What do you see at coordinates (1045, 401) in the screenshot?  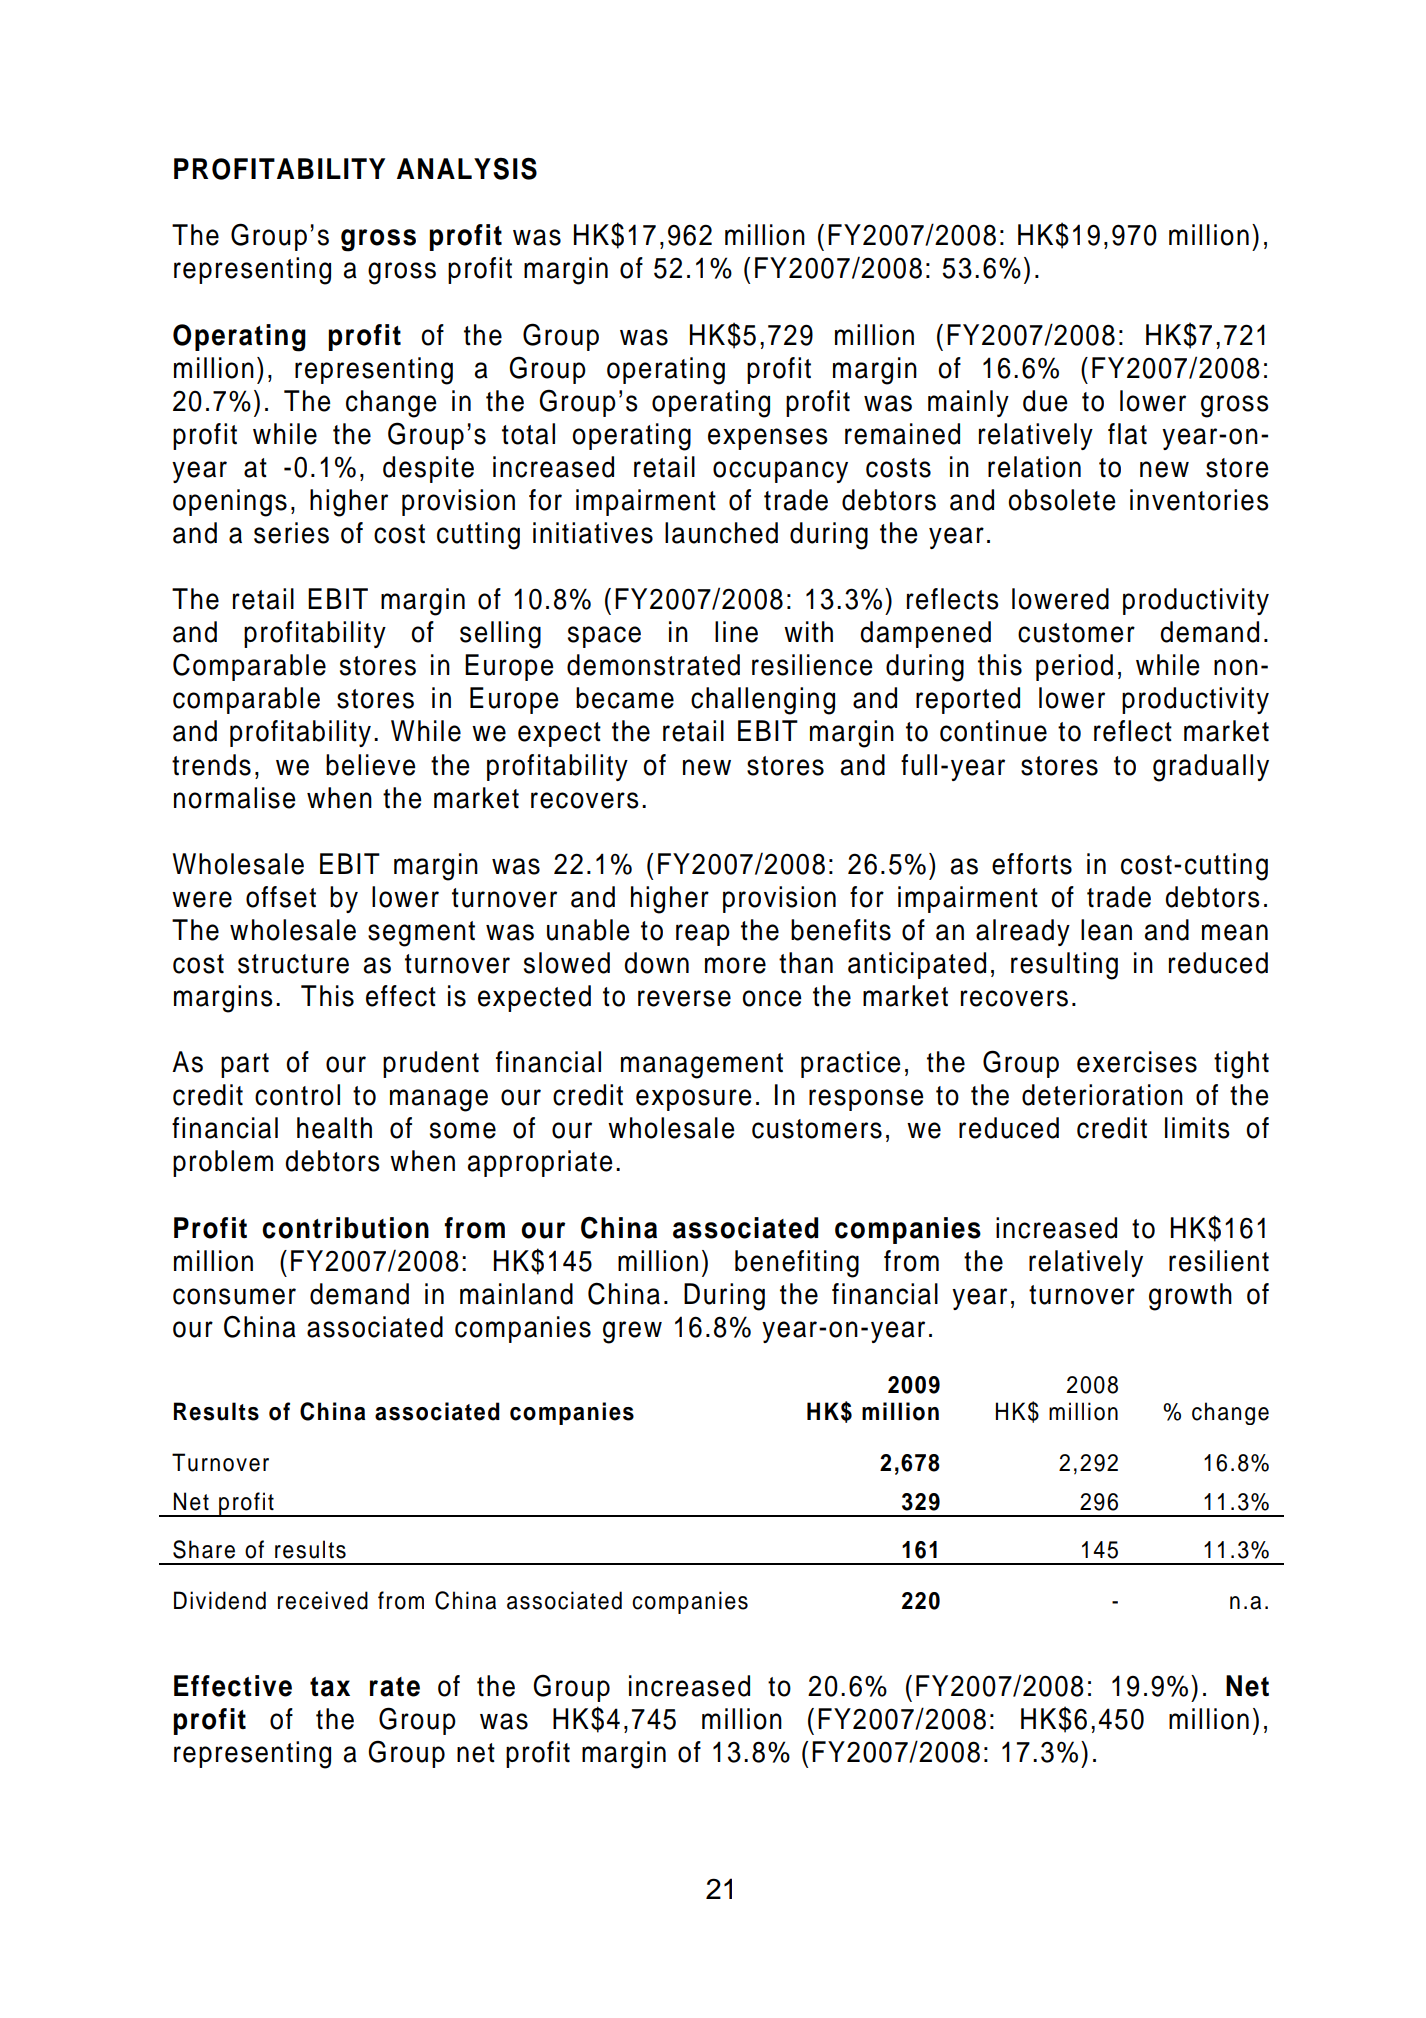 I see `due` at bounding box center [1045, 401].
